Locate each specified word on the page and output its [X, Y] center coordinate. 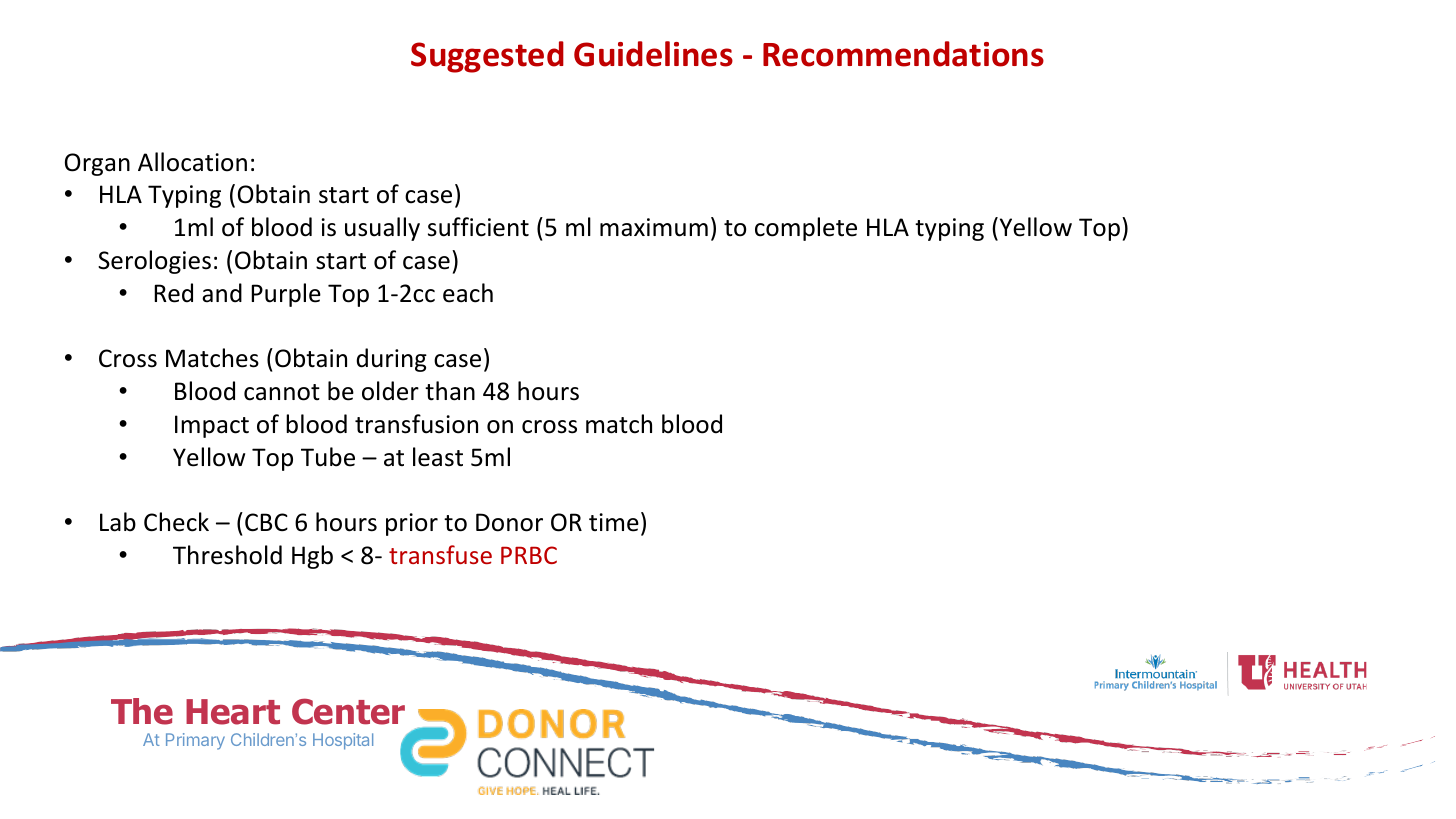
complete [806, 229]
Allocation [192, 162]
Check [176, 522]
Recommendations [903, 54]
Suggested [487, 57]
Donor [509, 522]
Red [173, 293]
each [468, 293]
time [614, 522]
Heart [233, 712]
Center [348, 711]
